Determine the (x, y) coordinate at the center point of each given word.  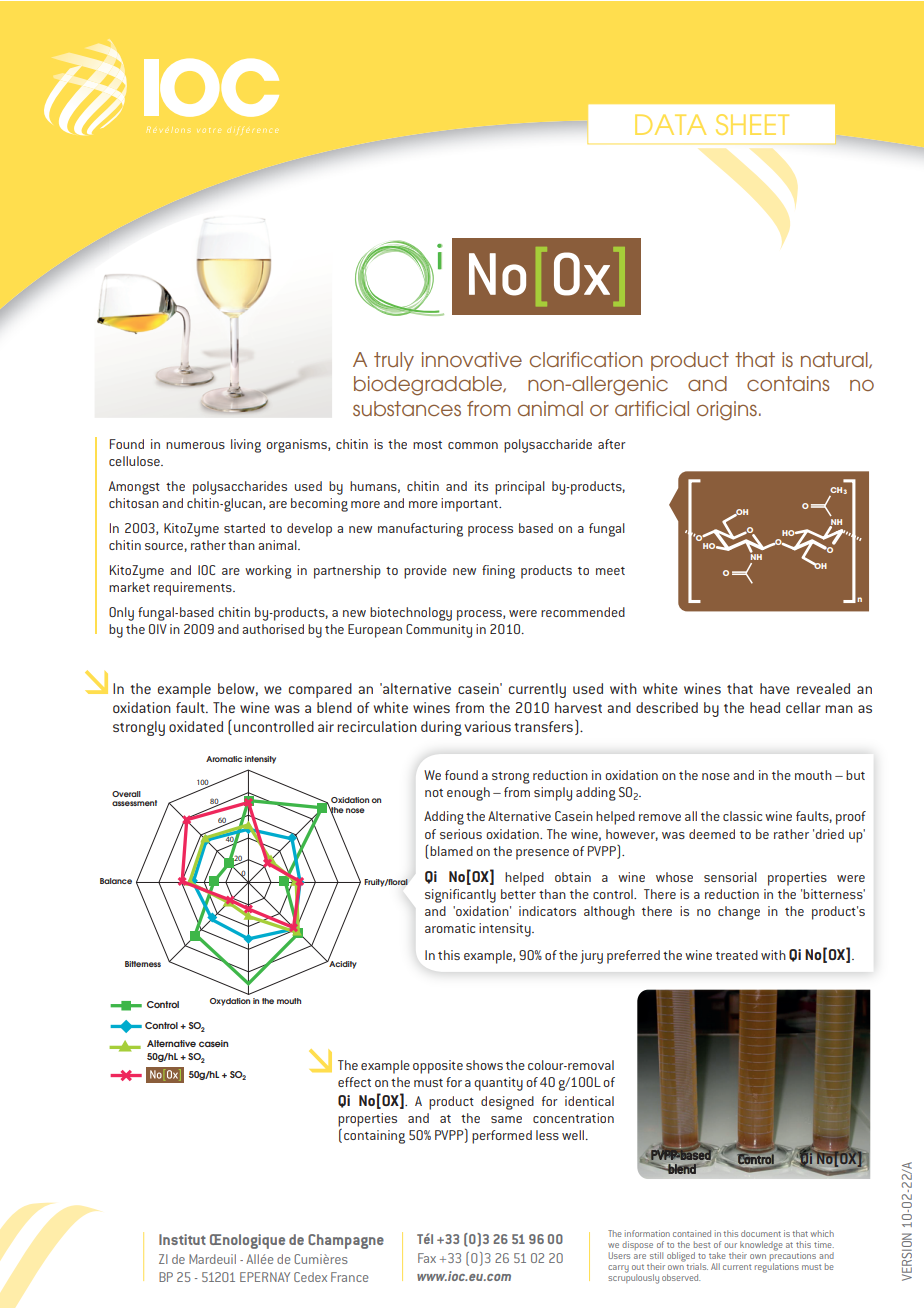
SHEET (752, 124)
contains (788, 383)
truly (394, 361)
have (775, 688)
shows (484, 1065)
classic (742, 816)
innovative (472, 359)
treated (737, 955)
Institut (182, 1239)
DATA (670, 124)
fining (498, 572)
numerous (195, 445)
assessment (134, 803)
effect (354, 1082)
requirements (194, 589)
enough (468, 794)
